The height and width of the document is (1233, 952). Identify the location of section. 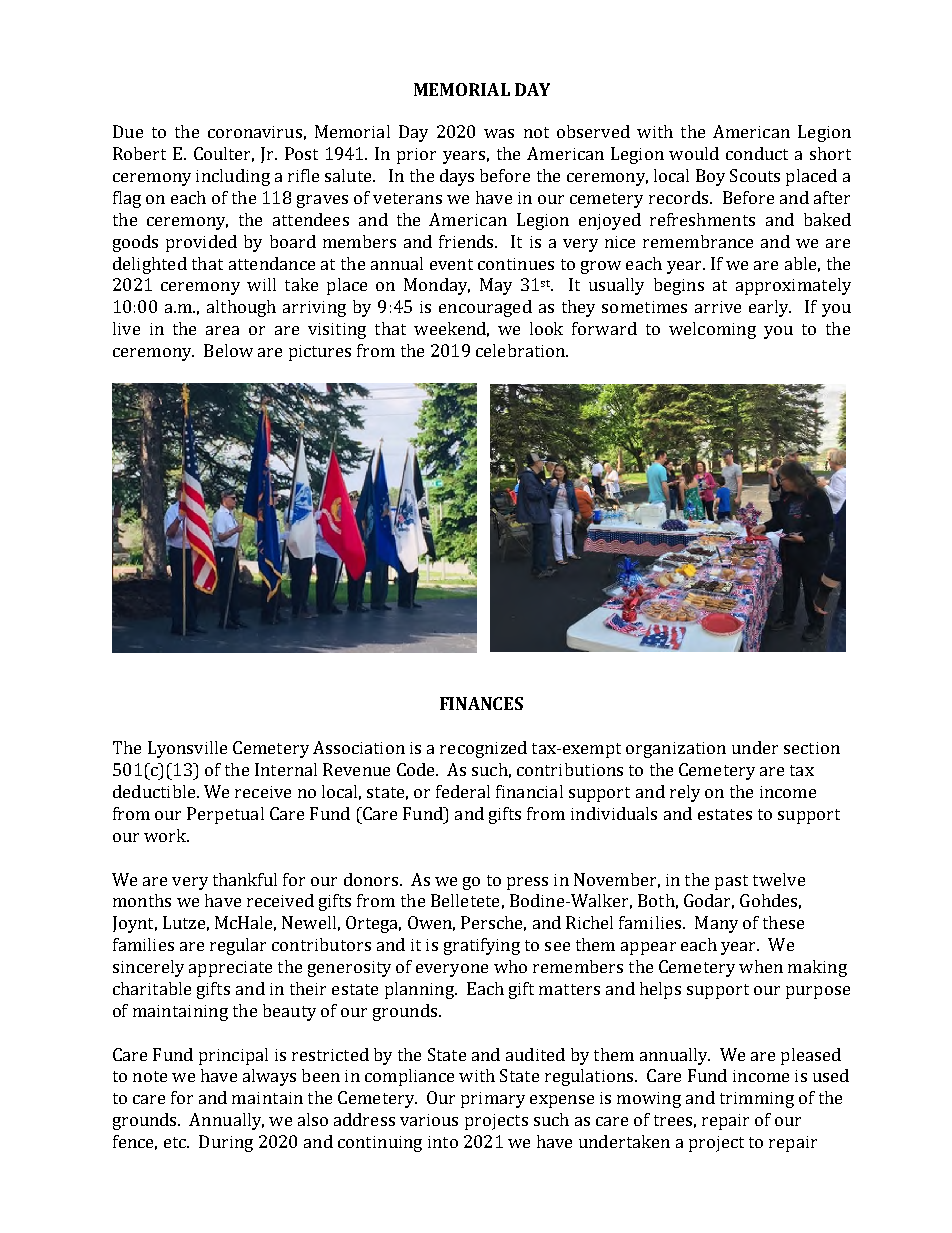
(812, 748).
